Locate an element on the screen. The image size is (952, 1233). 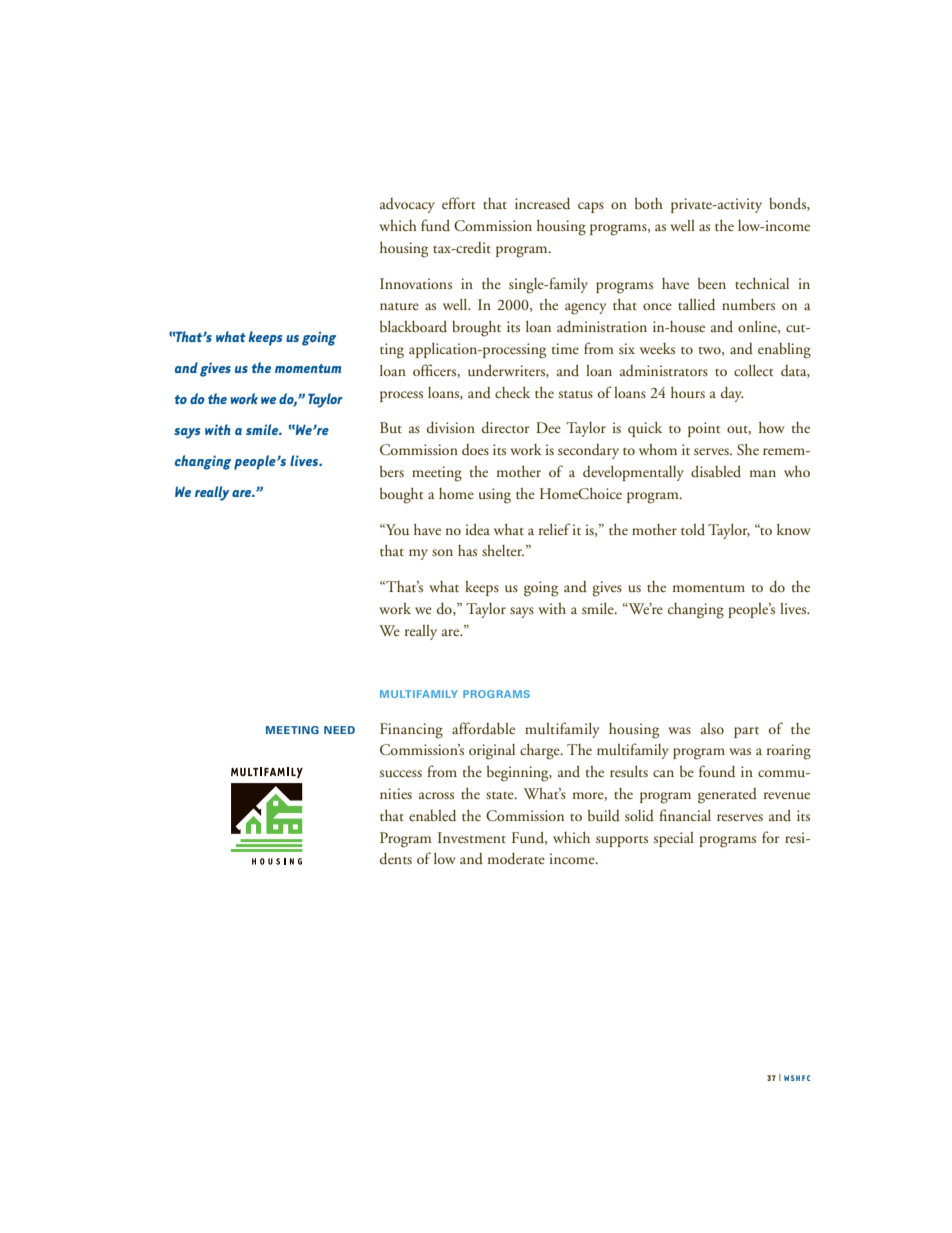
technical is located at coordinates (762, 283).
